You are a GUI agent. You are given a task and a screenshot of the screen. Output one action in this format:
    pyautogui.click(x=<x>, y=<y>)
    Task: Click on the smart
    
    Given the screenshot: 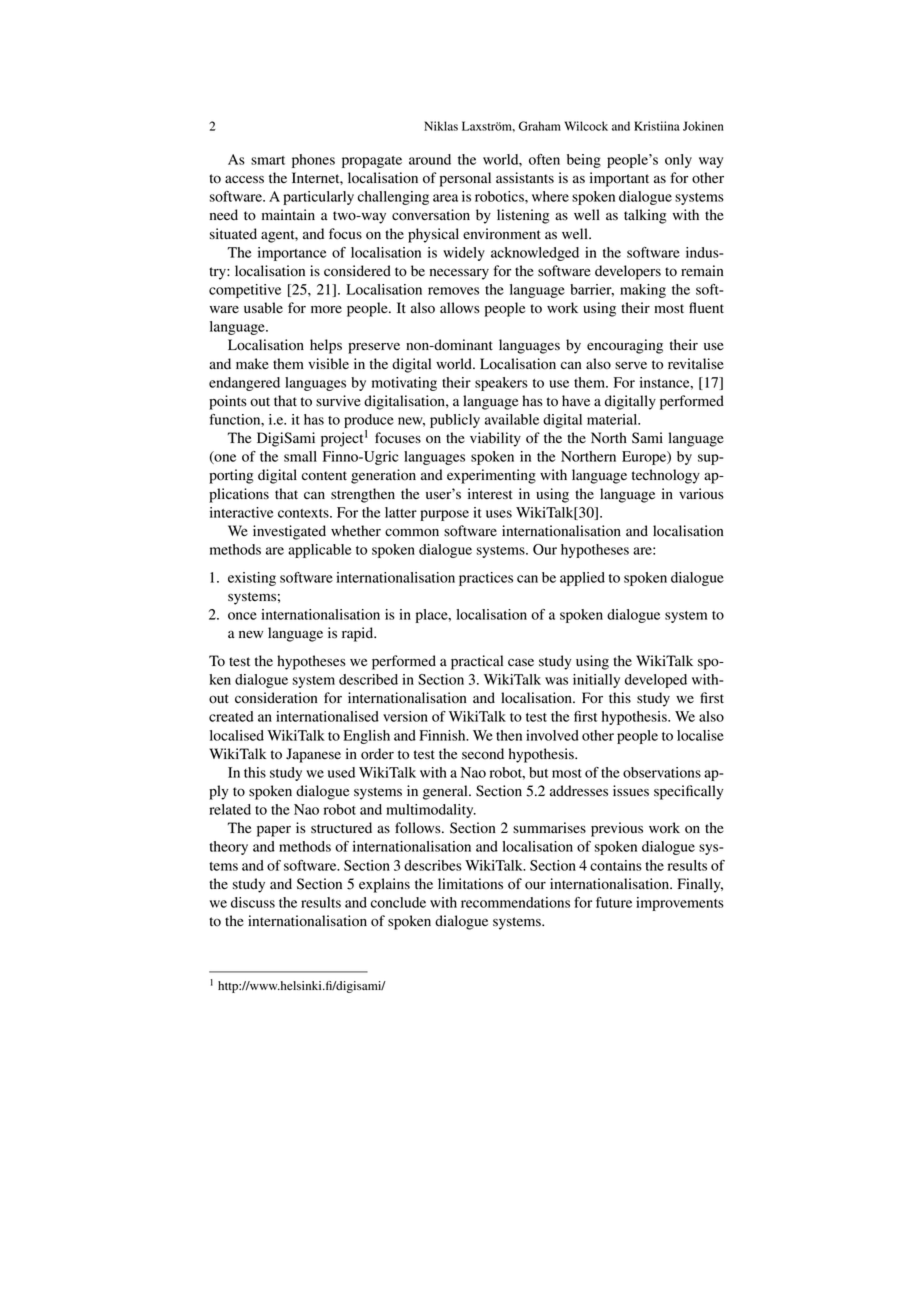 What is the action you would take?
    pyautogui.click(x=268, y=160)
